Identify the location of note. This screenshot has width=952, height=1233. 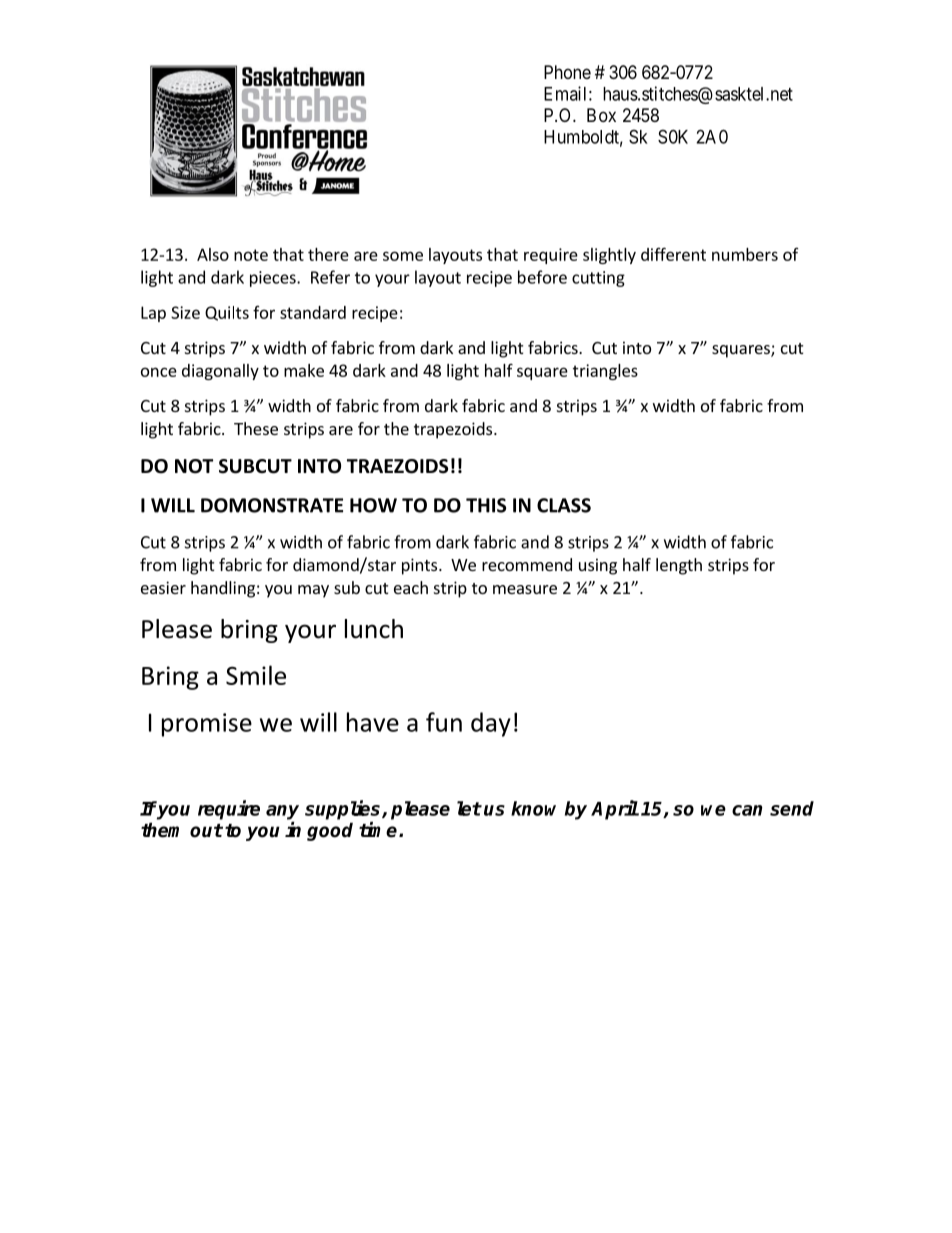
(251, 255).
